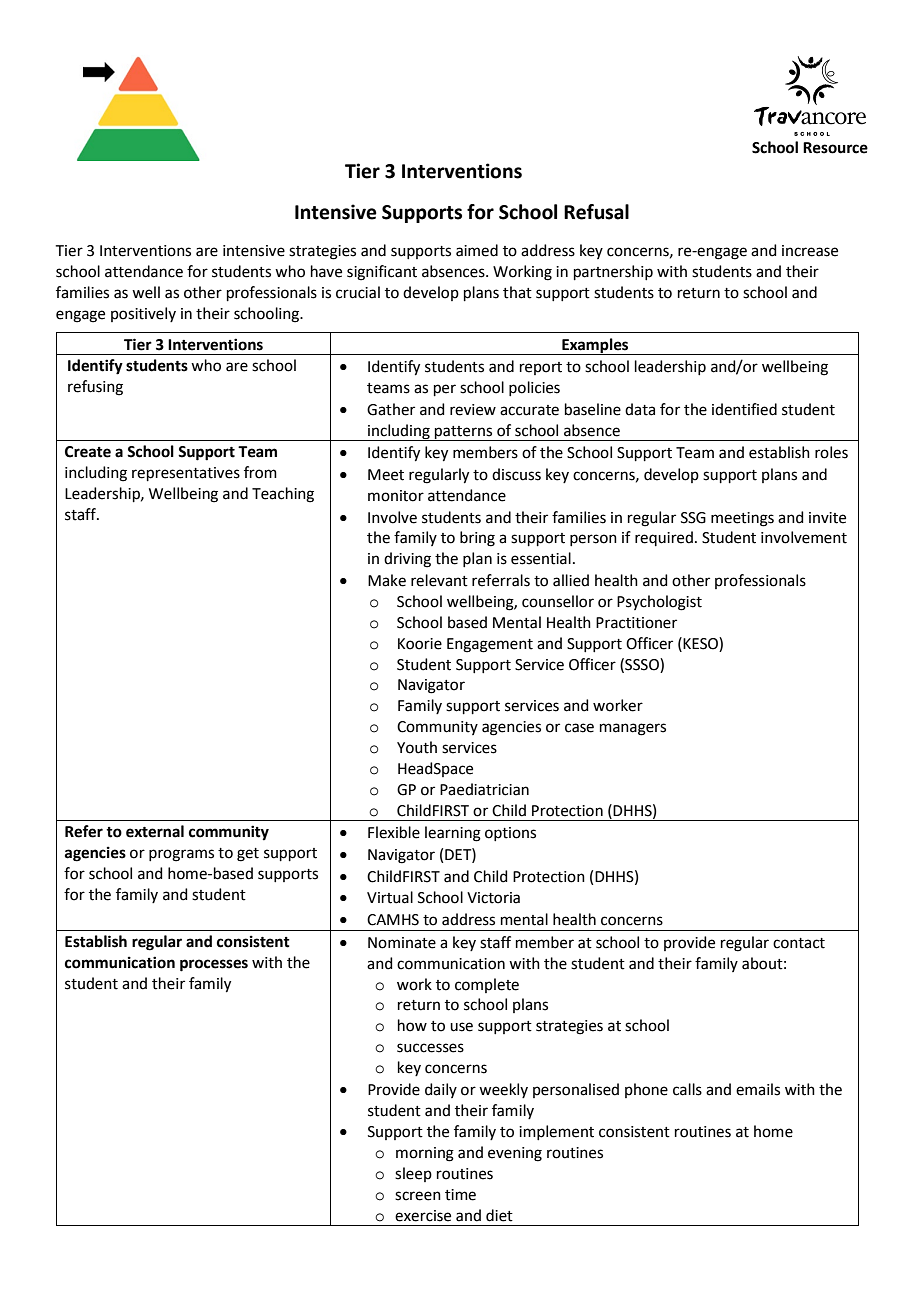  What do you see at coordinates (487, 985) in the image?
I see `complete` at bounding box center [487, 985].
